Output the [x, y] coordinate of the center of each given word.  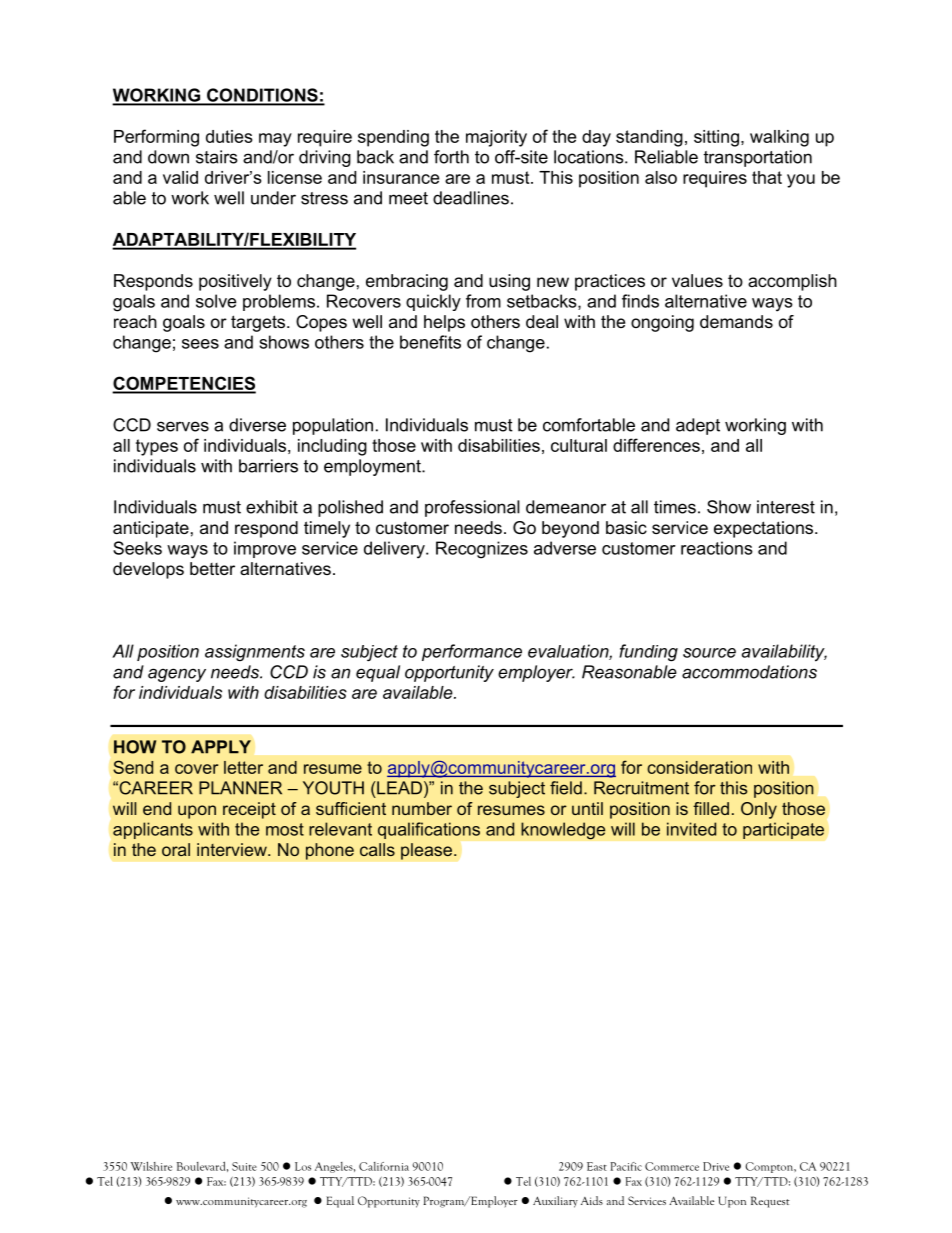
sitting [716, 138]
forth [451, 157]
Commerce [672, 1166]
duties [229, 136]
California [384, 1166]
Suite [244, 1166]
